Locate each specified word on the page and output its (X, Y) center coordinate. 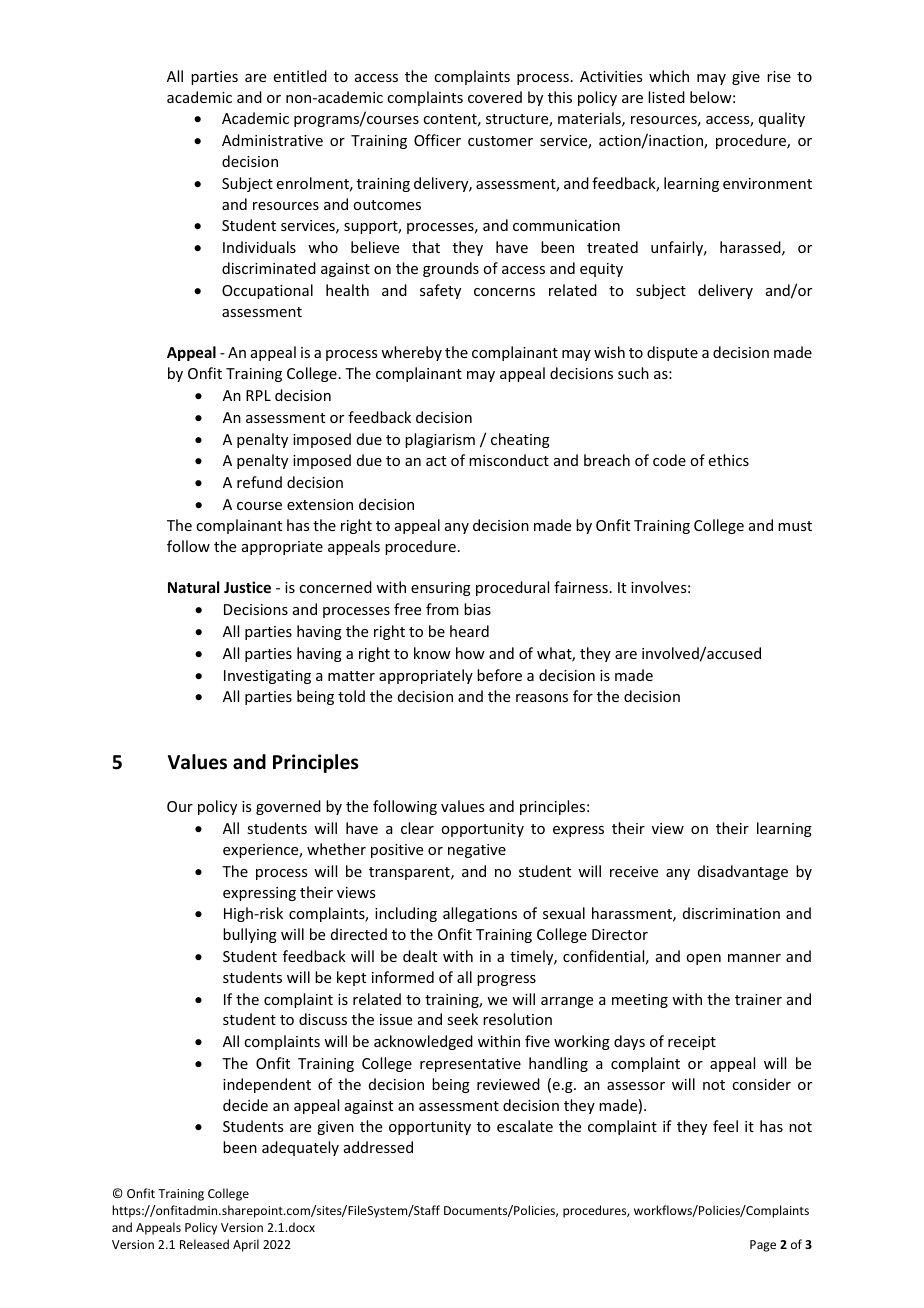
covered (495, 97)
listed (666, 97)
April (246, 1245)
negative (477, 851)
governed (288, 807)
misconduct (509, 460)
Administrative (272, 140)
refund (259, 482)
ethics (729, 460)
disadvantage (743, 872)
